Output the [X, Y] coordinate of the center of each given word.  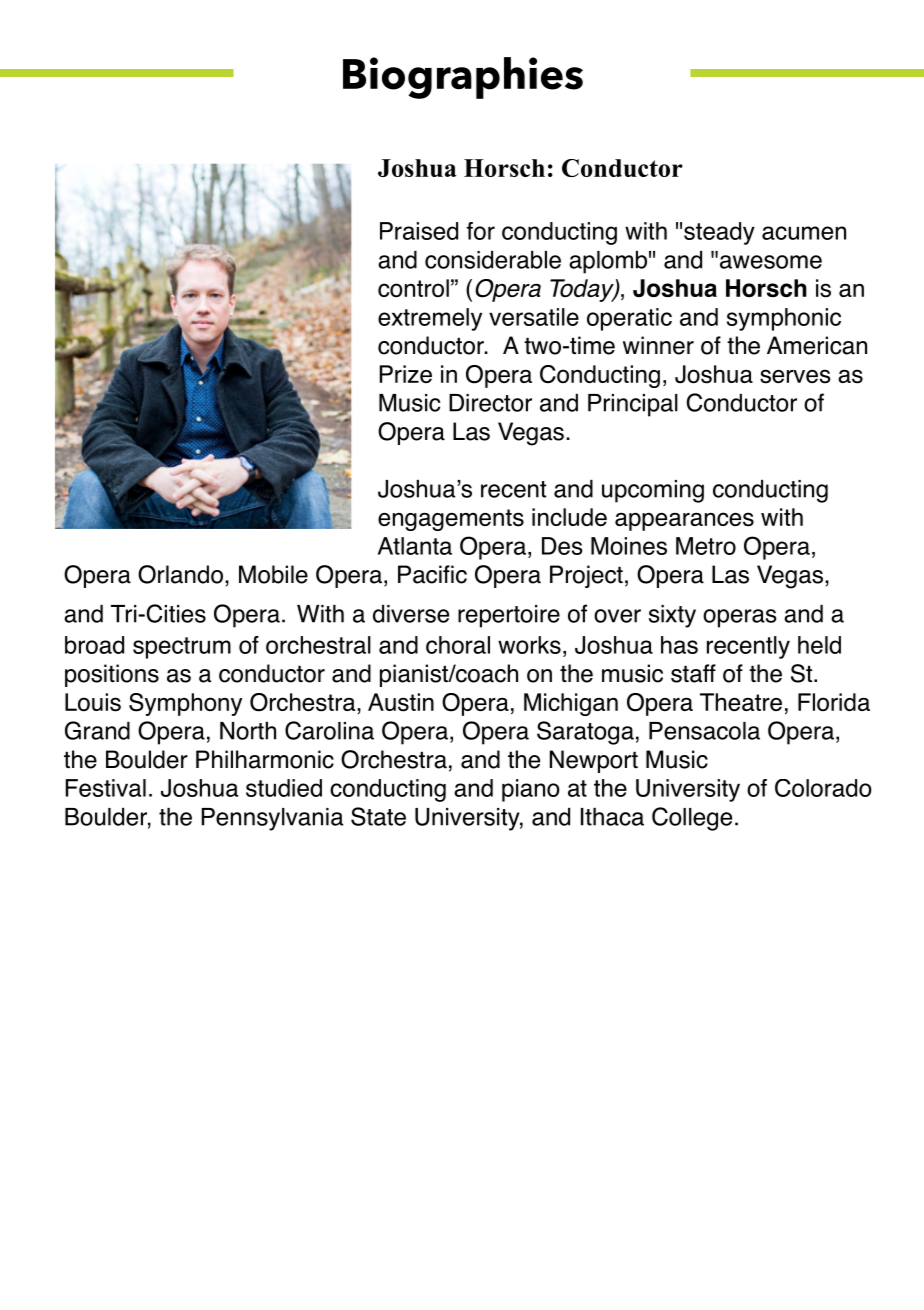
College [692, 819]
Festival [106, 788]
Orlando [180, 574]
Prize [406, 374]
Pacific [432, 574]
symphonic [784, 319]
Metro [706, 546]
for [481, 231]
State [378, 816]
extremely [430, 319]
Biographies [463, 78]
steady [719, 233]
